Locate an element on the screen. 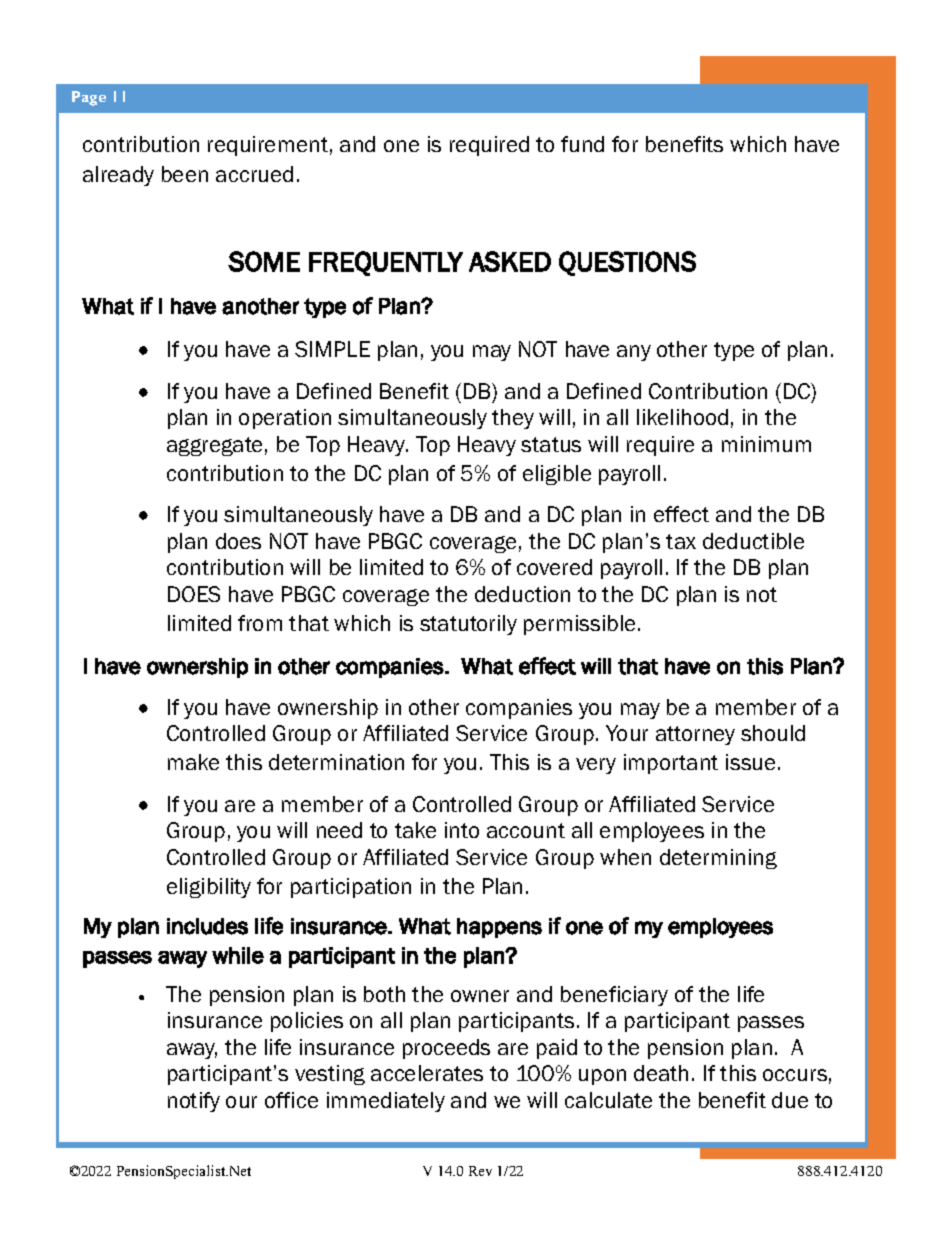  operation is located at coordinates (285, 419).
